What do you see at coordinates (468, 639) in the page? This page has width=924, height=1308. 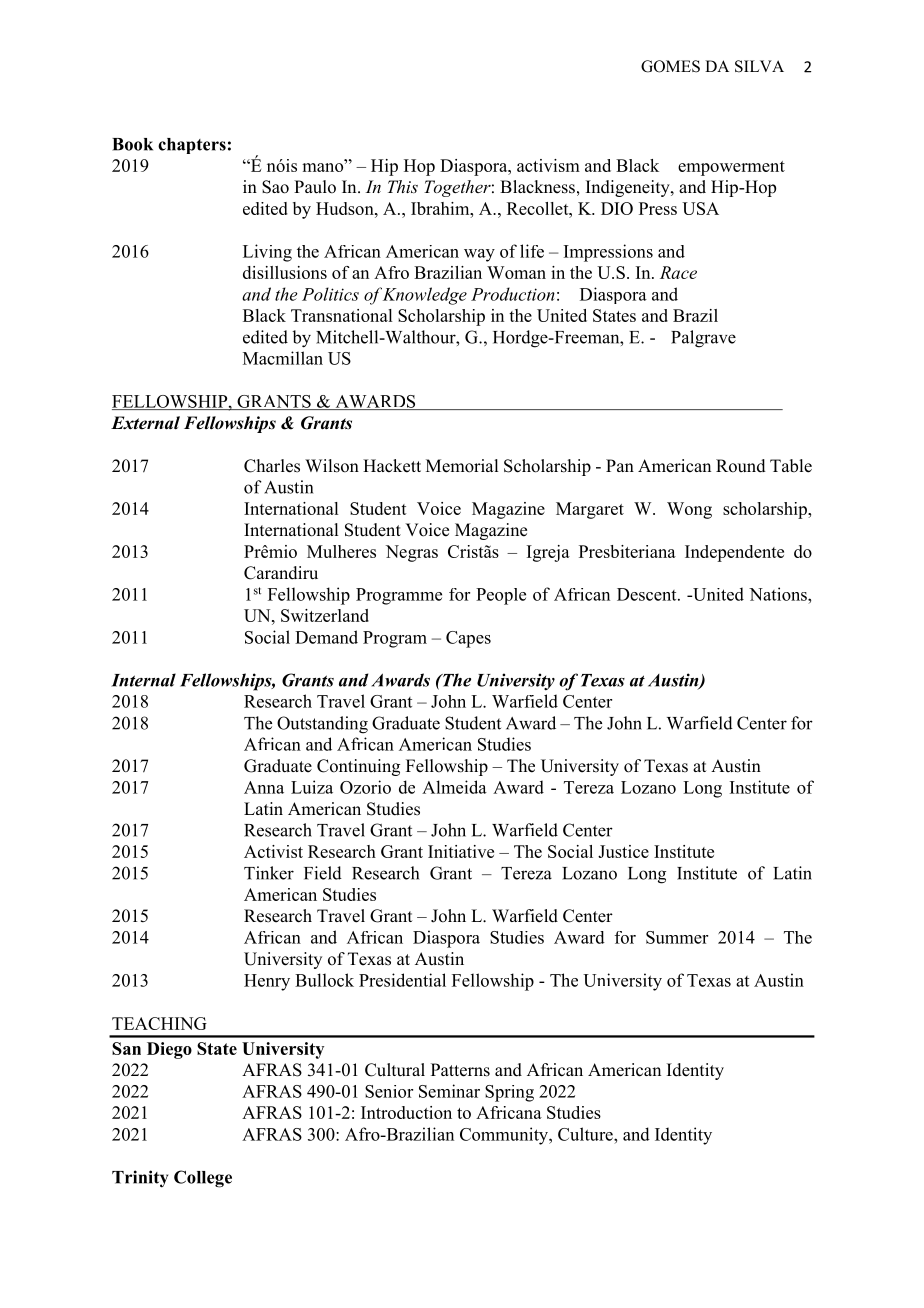 I see `Capes` at bounding box center [468, 639].
